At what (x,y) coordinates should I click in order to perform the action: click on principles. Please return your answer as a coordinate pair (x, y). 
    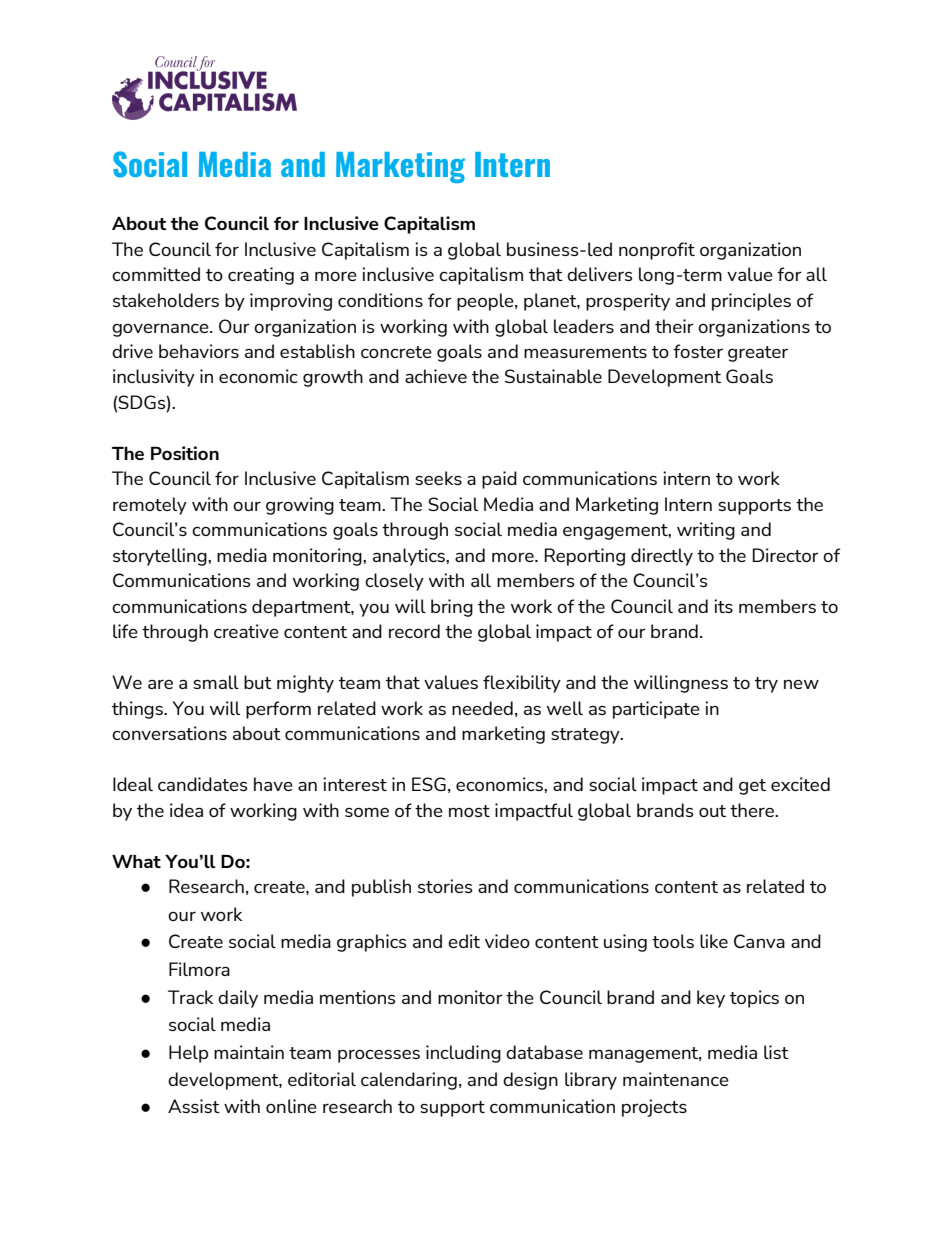
    Looking at the image, I should click on (751, 302).
